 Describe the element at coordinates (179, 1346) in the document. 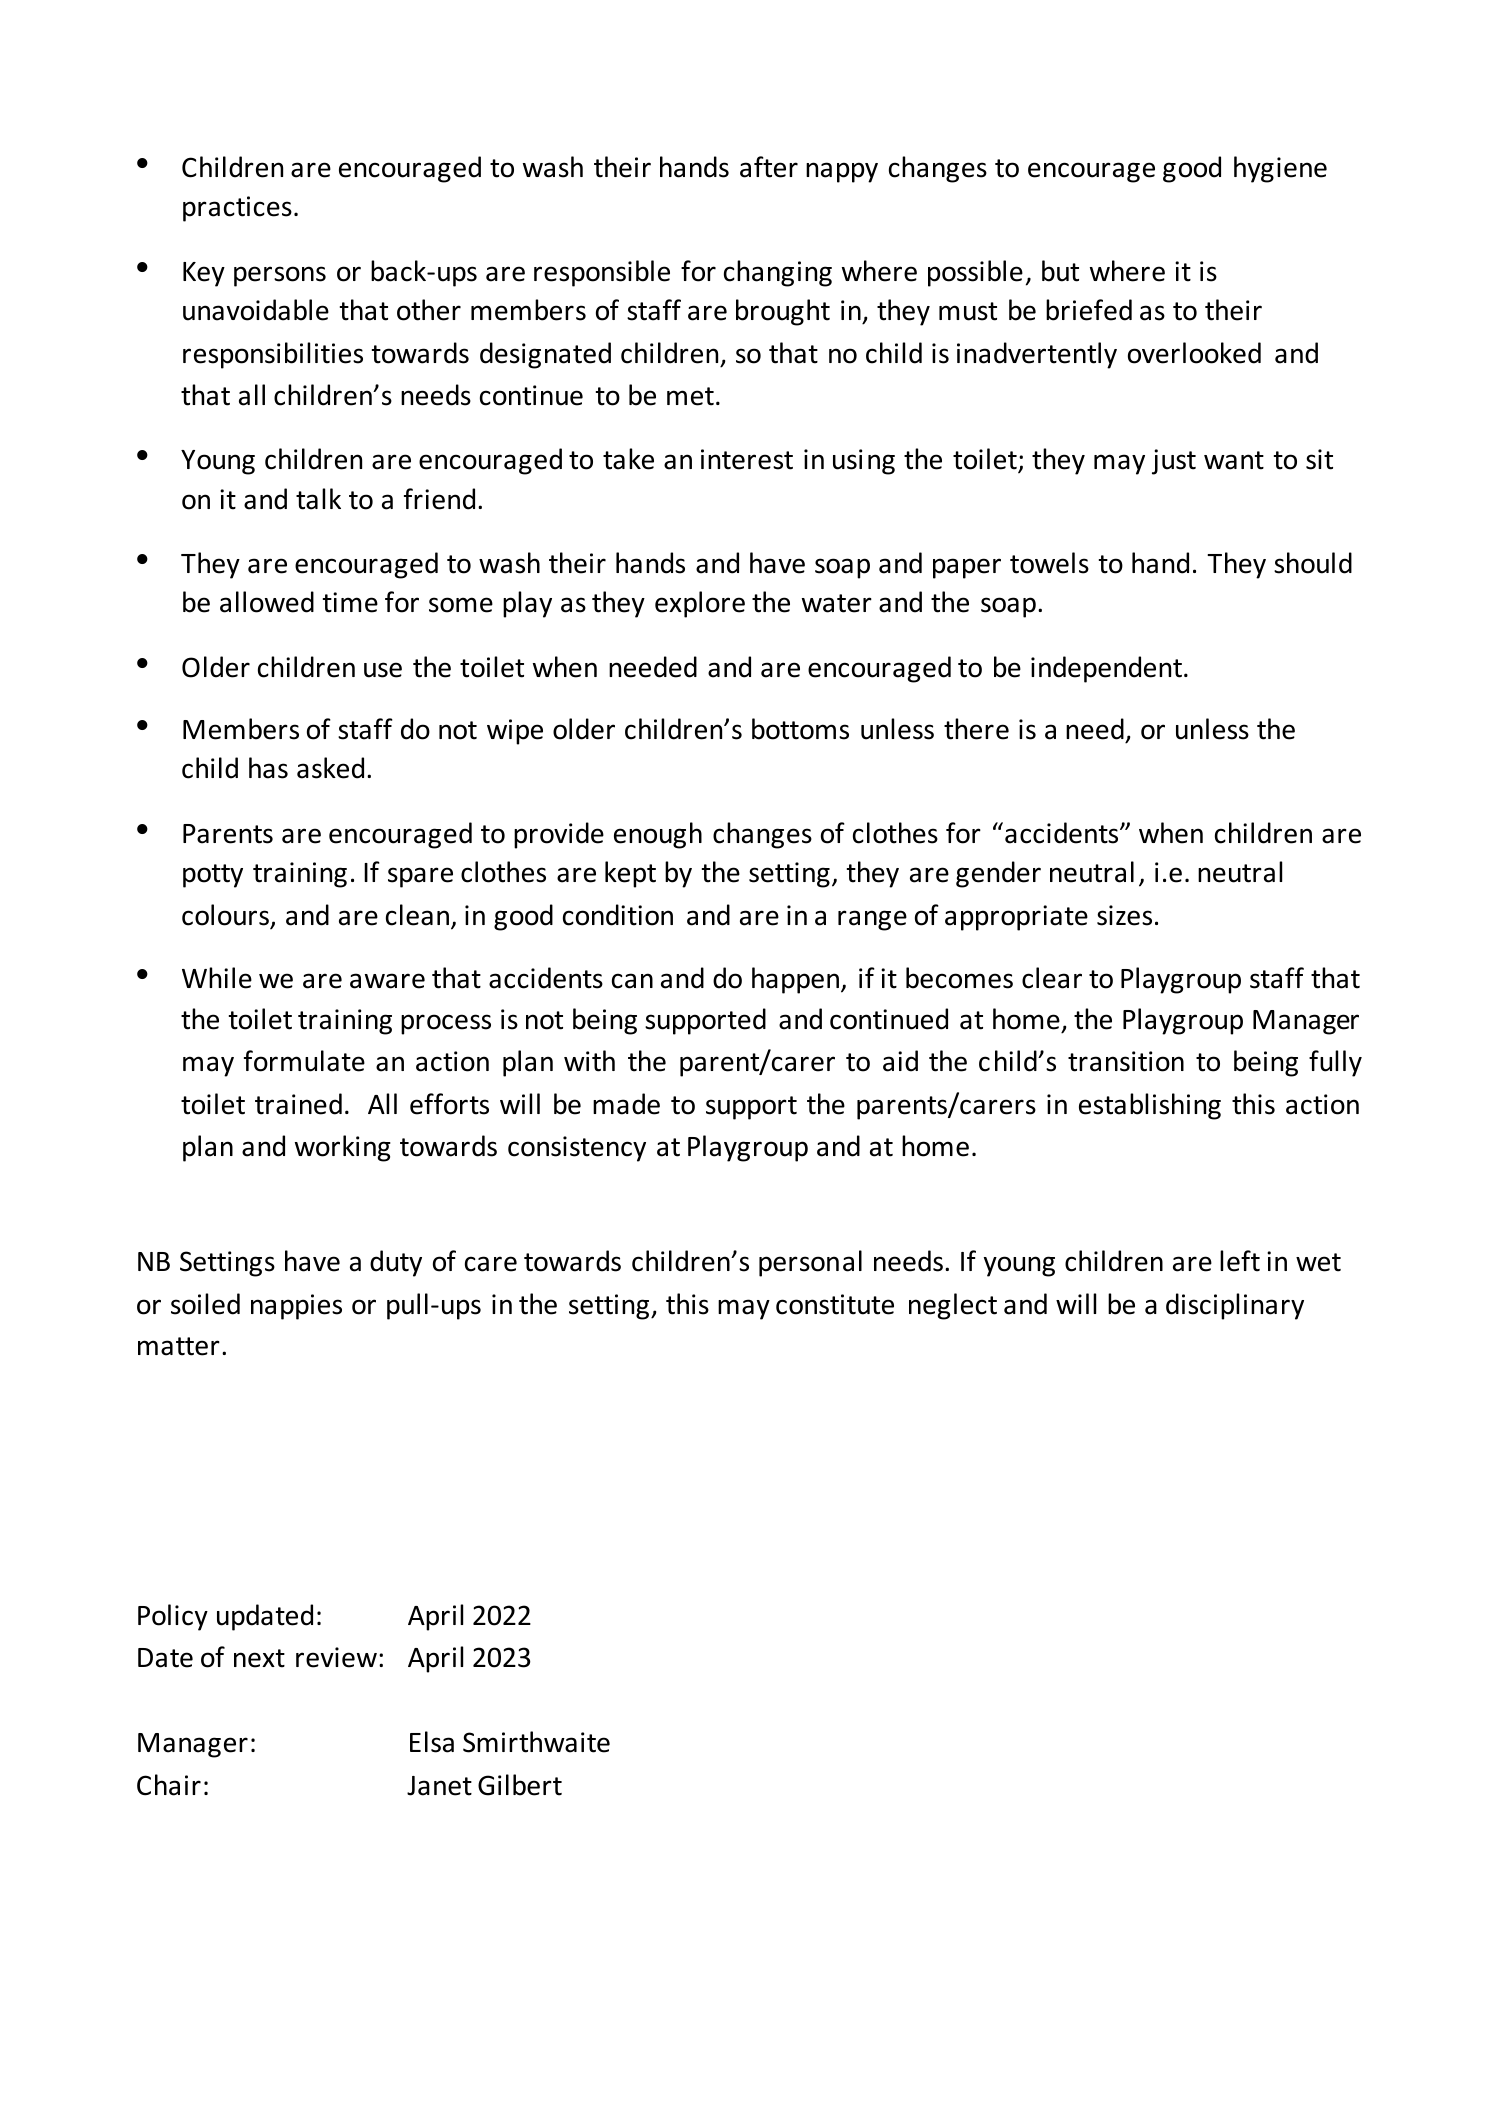

I see `matter` at that location.
